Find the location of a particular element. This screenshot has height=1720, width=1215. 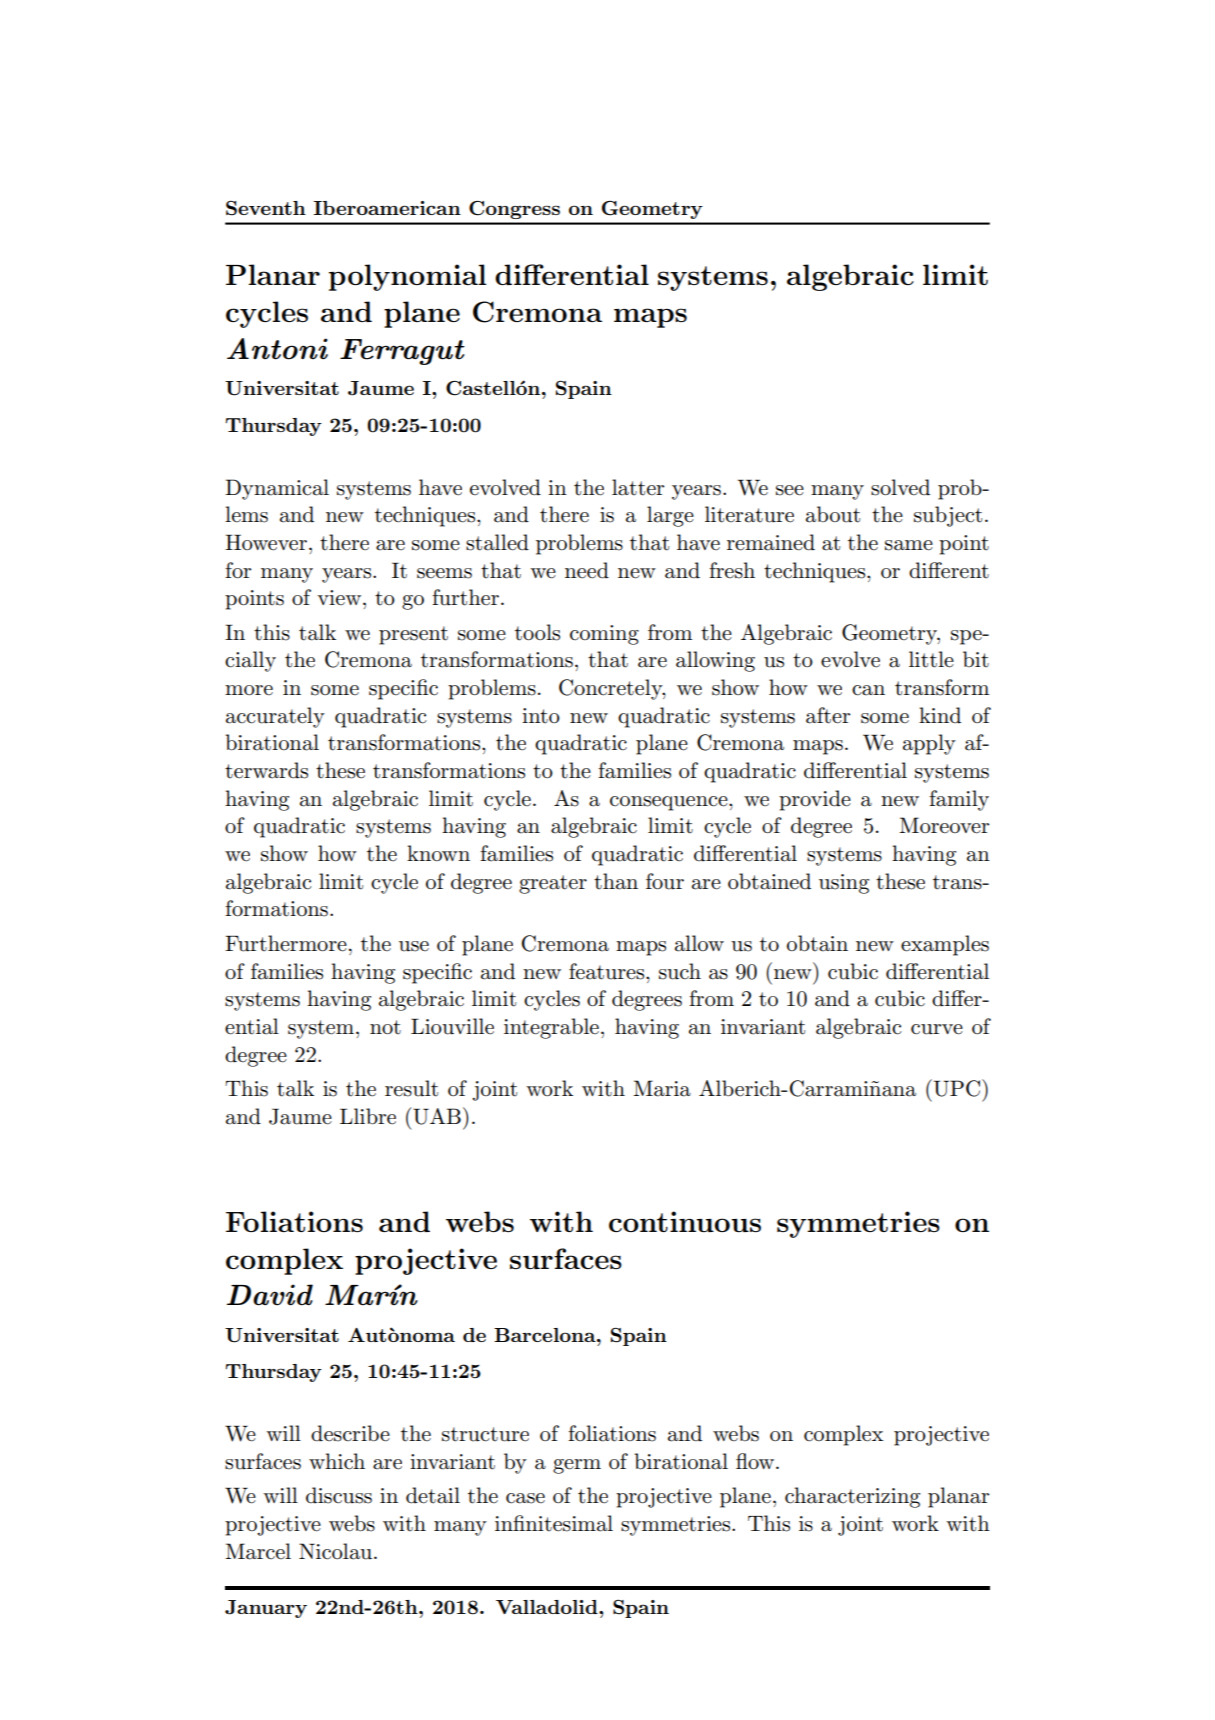

solved is located at coordinates (900, 487).
